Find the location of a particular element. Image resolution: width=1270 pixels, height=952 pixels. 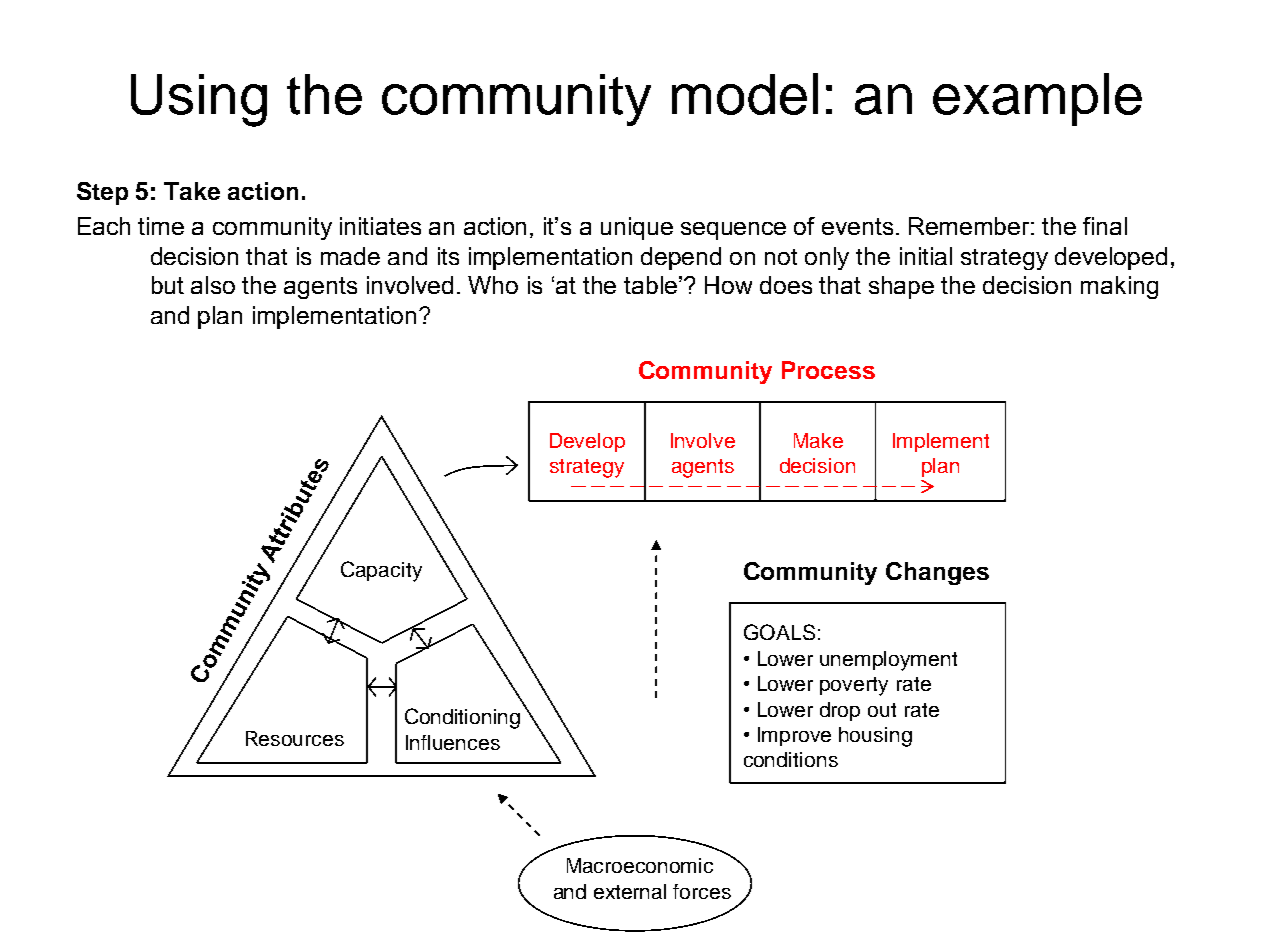

Conditioning is located at coordinates (462, 718).
